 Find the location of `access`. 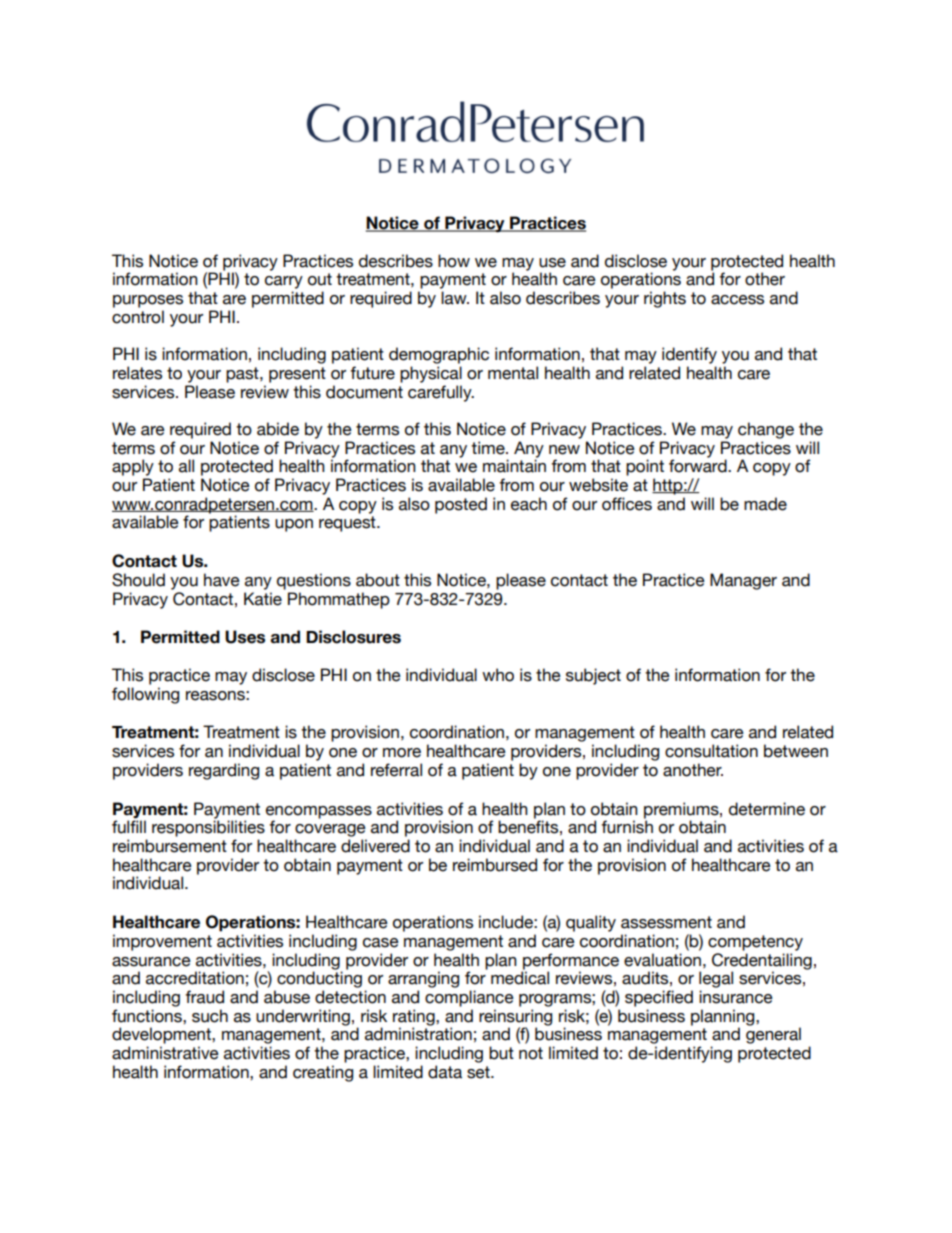

access is located at coordinates (737, 300).
